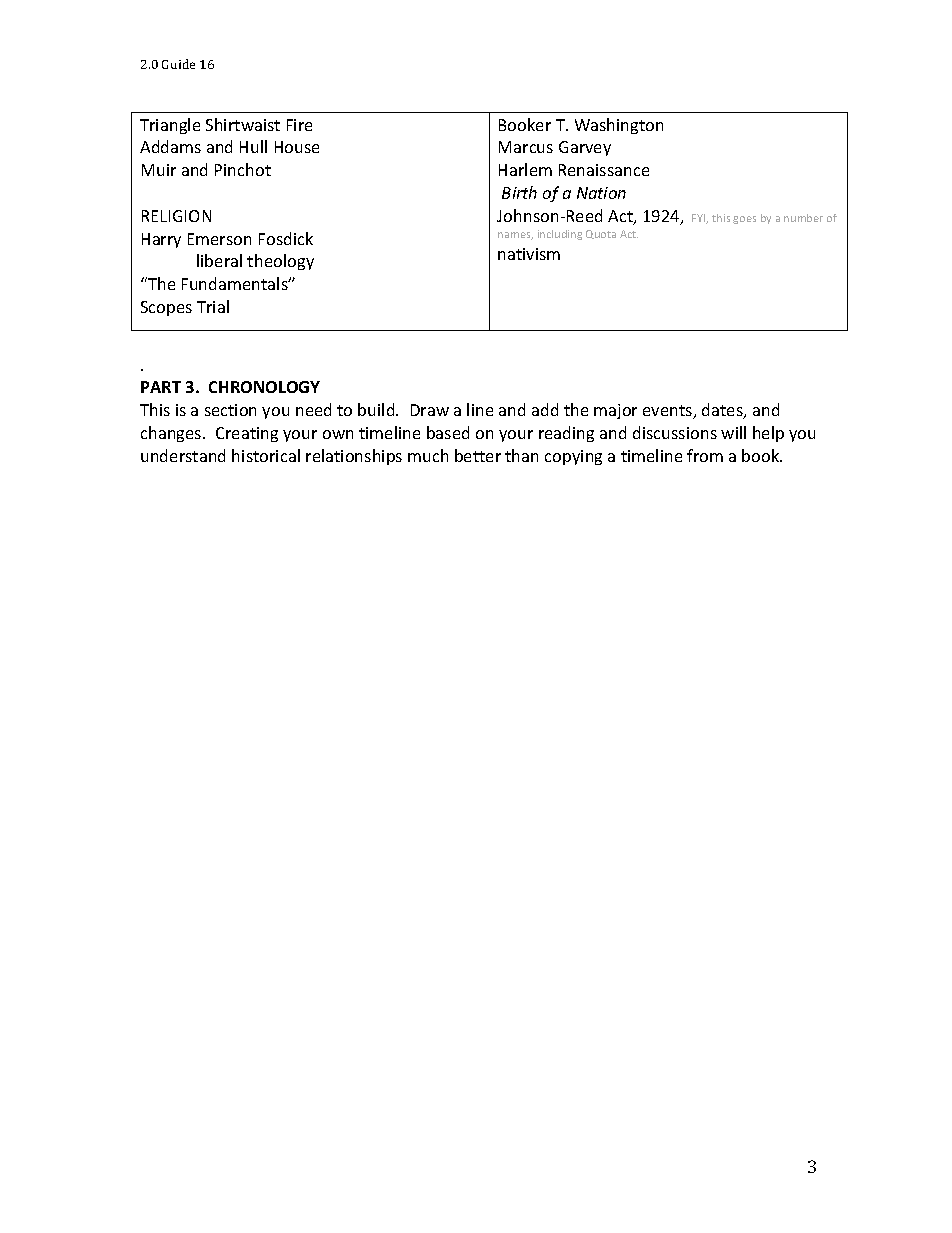  What do you see at coordinates (619, 126) in the screenshot?
I see `Washington` at bounding box center [619, 126].
